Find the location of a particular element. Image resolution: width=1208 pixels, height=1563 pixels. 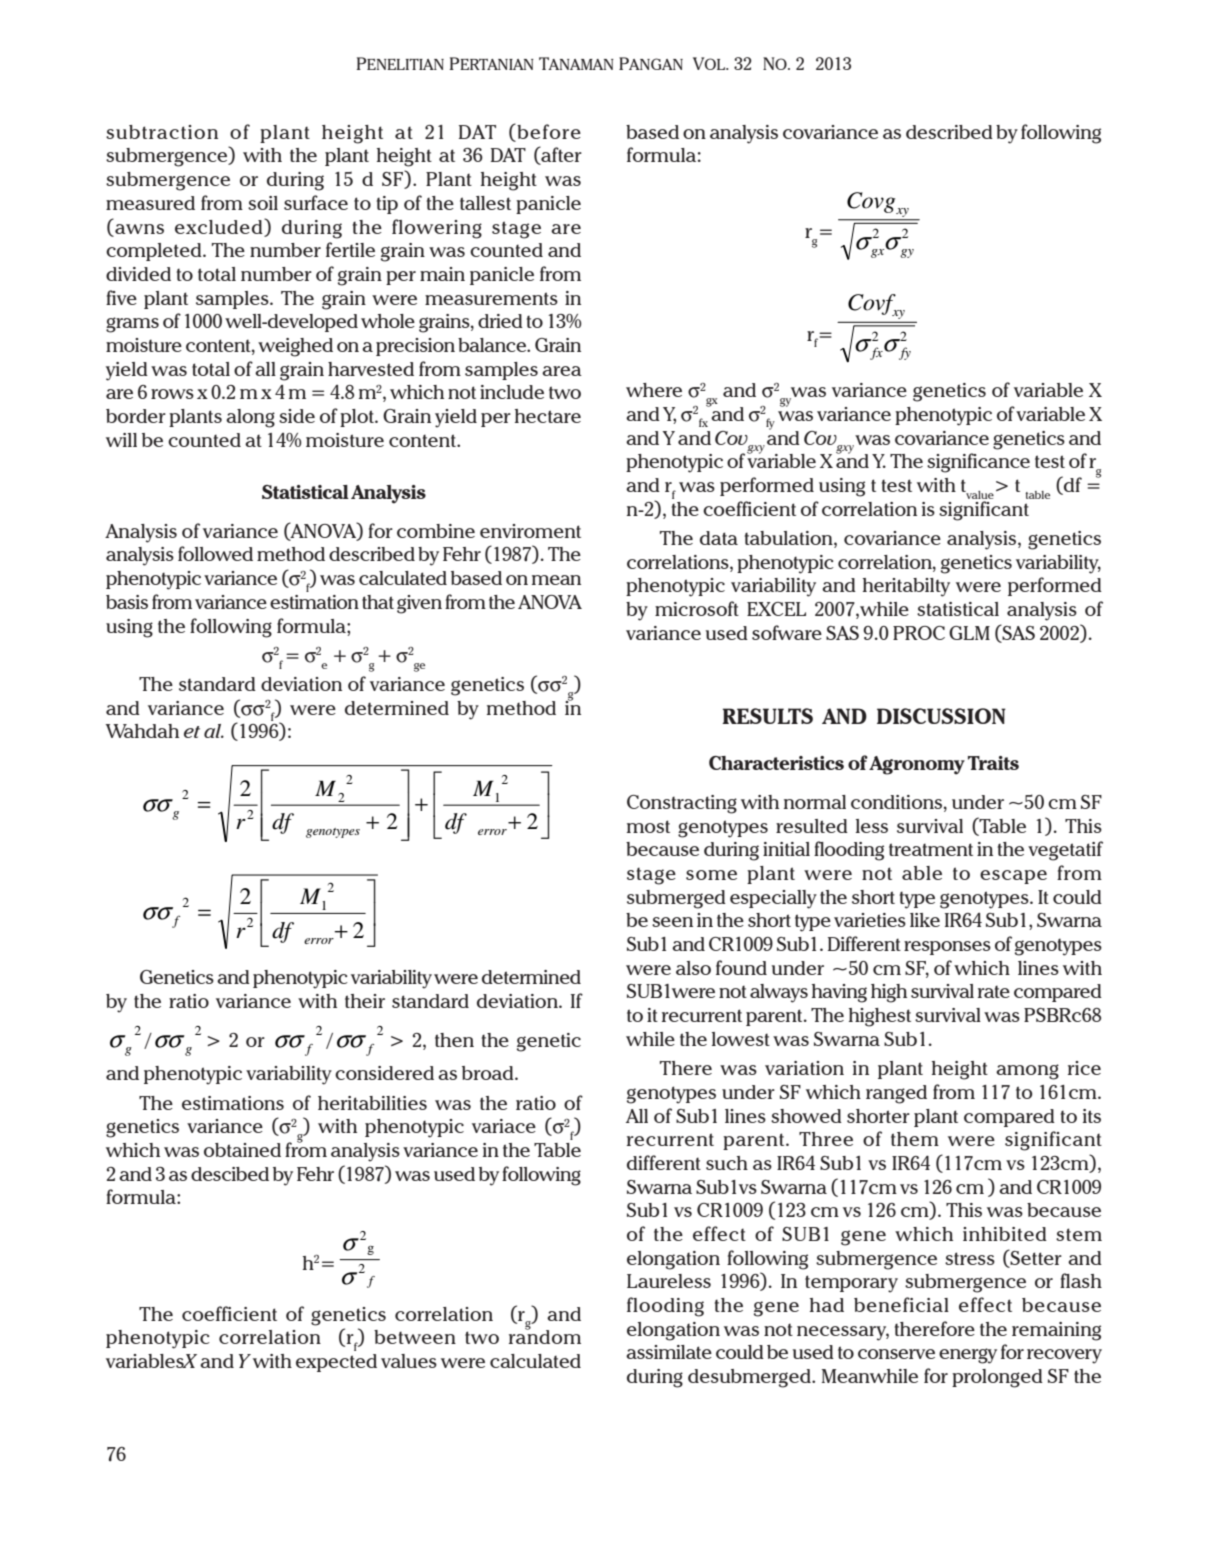

significance is located at coordinates (978, 463).
